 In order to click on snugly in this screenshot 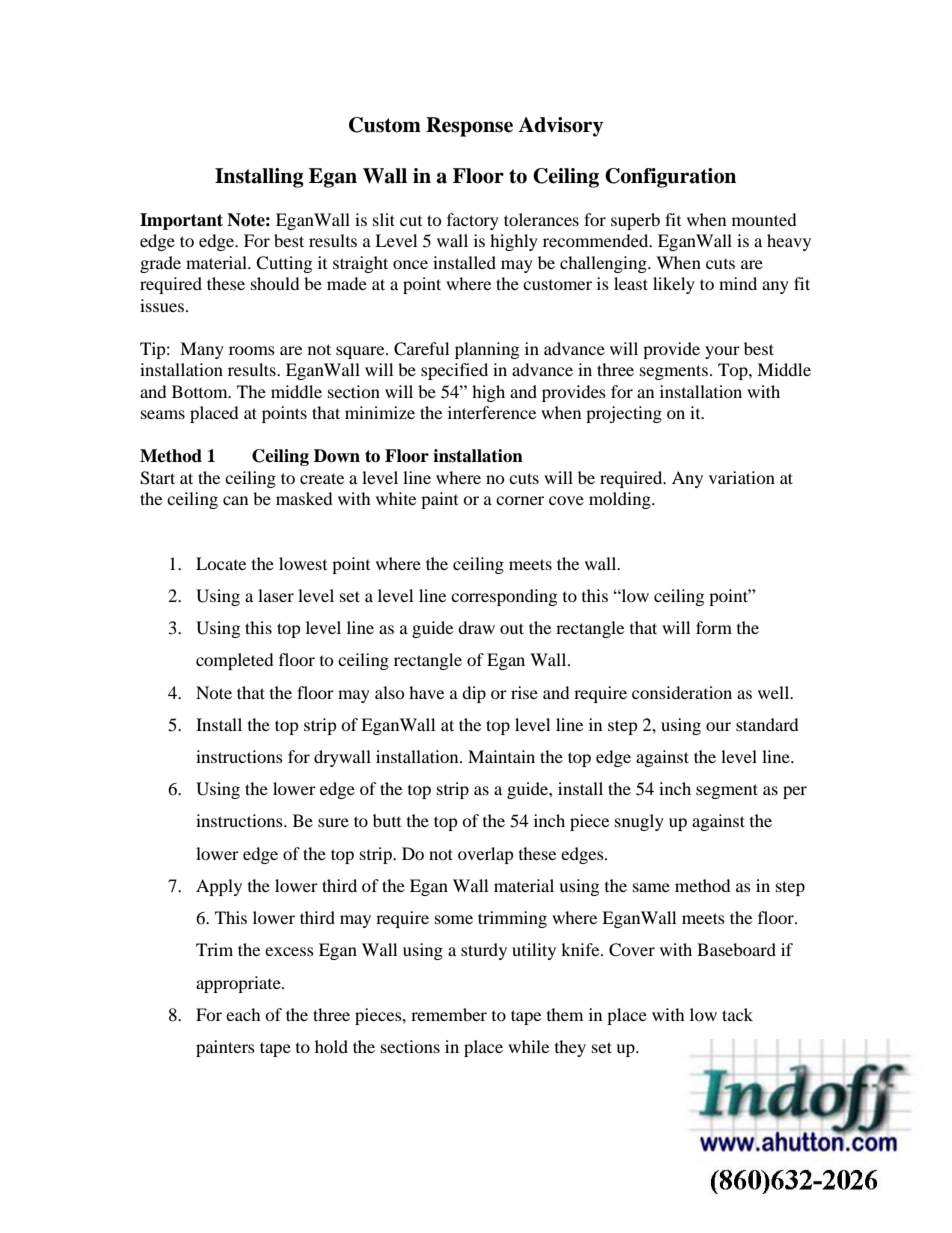, I will do `click(639, 822)`.
